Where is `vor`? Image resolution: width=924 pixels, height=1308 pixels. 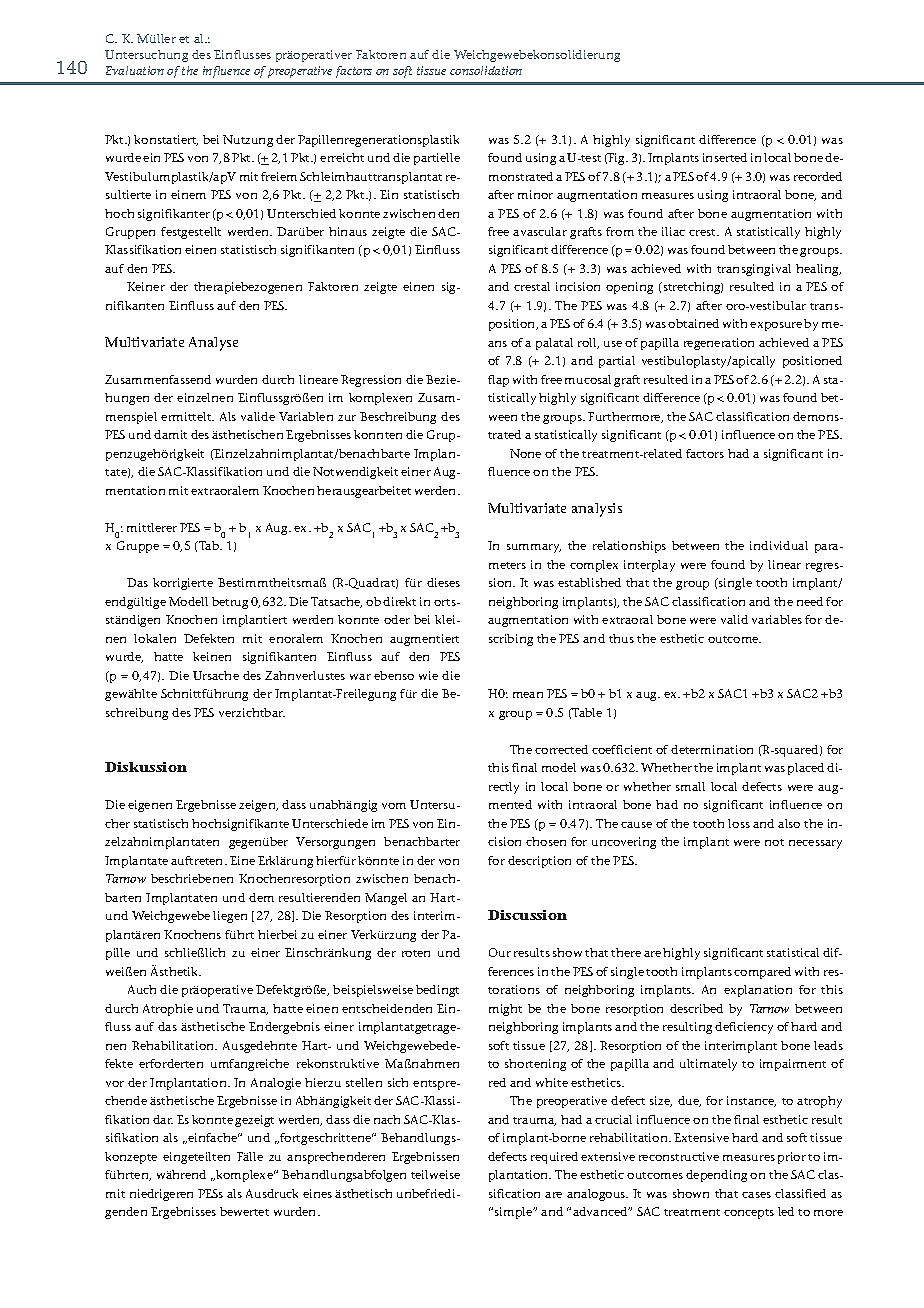
vor is located at coordinates (115, 1084).
